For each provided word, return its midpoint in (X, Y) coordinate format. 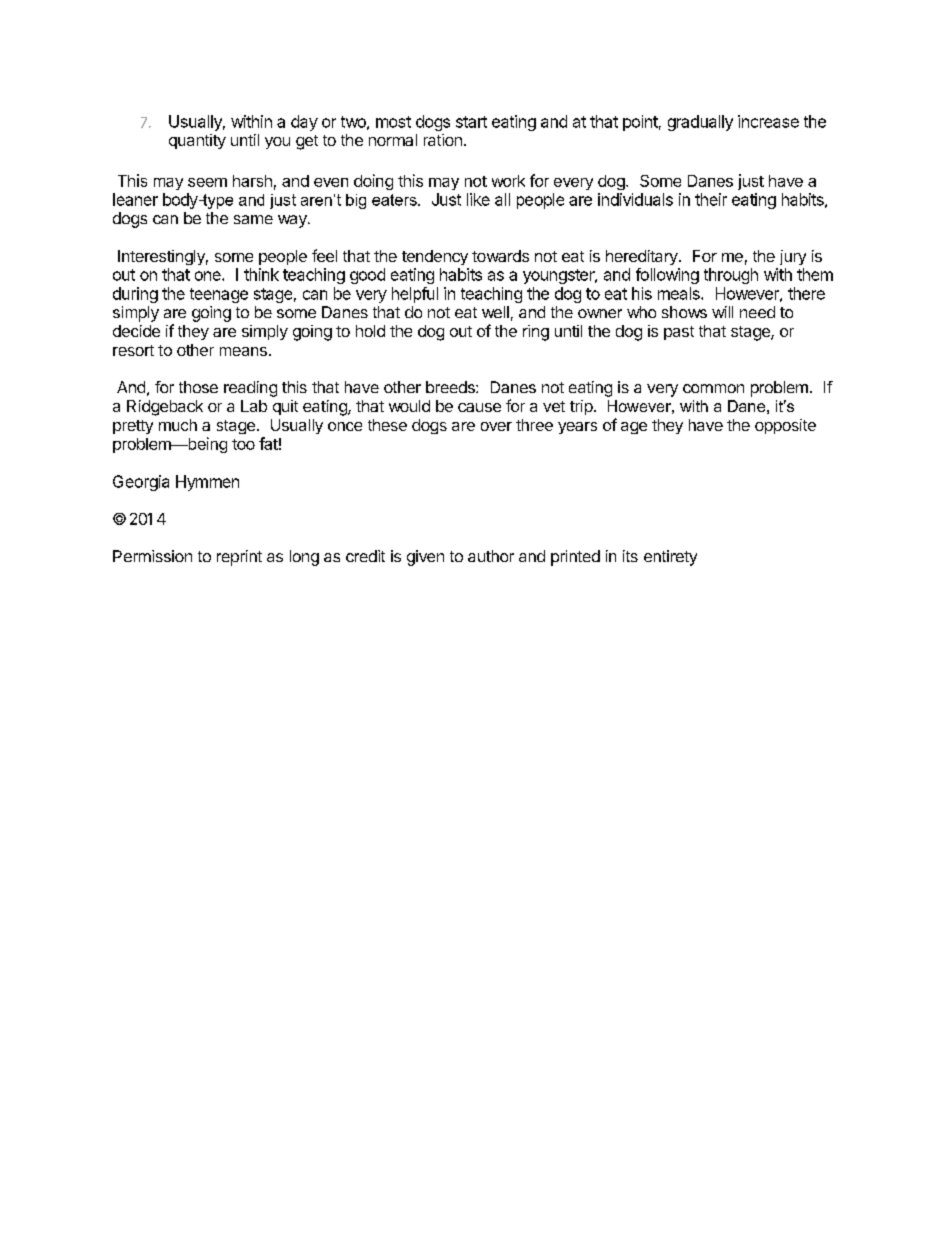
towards (500, 256)
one (209, 276)
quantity (197, 141)
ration (443, 140)
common (713, 388)
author (491, 556)
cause (479, 407)
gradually (700, 123)
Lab (254, 406)
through (731, 276)
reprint (239, 558)
